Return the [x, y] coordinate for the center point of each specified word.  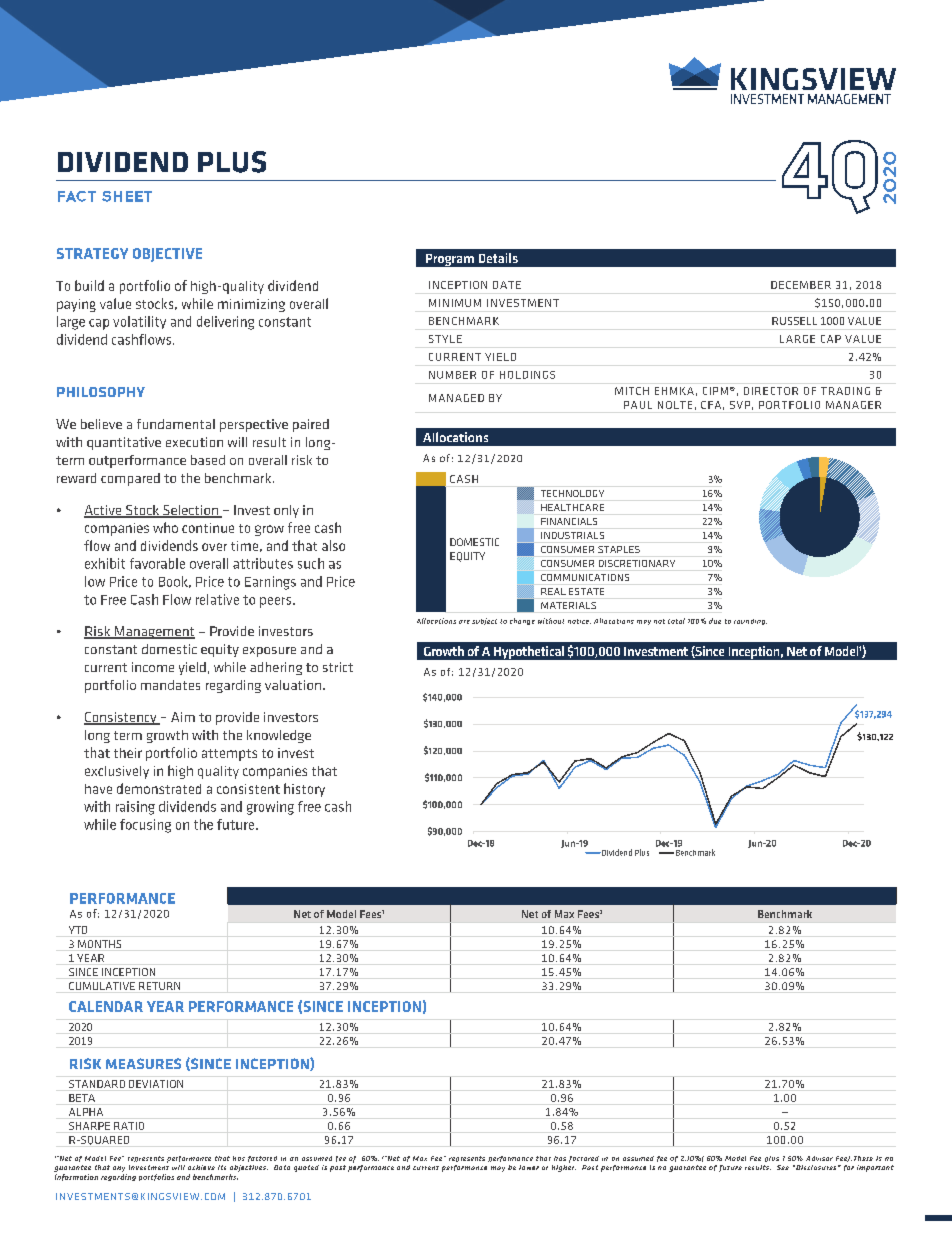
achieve [201, 1167]
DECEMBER [801, 285]
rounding [750, 622]
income [153, 667]
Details [498, 258]
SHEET [127, 196]
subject [484, 621]
